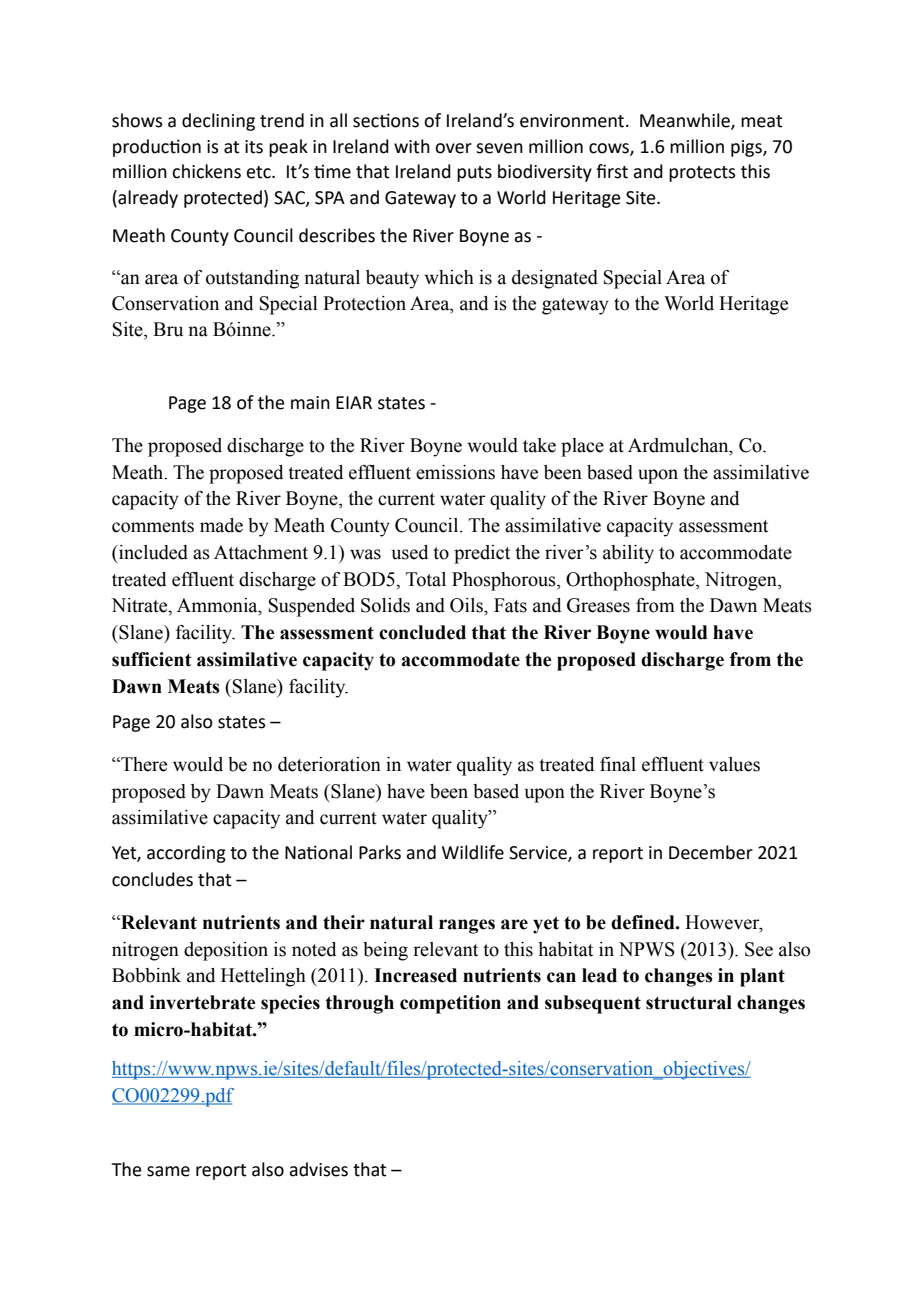 The width and height of the page is (924, 1308). What do you see at coordinates (206, 171) in the page?
I see `chickens` at bounding box center [206, 171].
